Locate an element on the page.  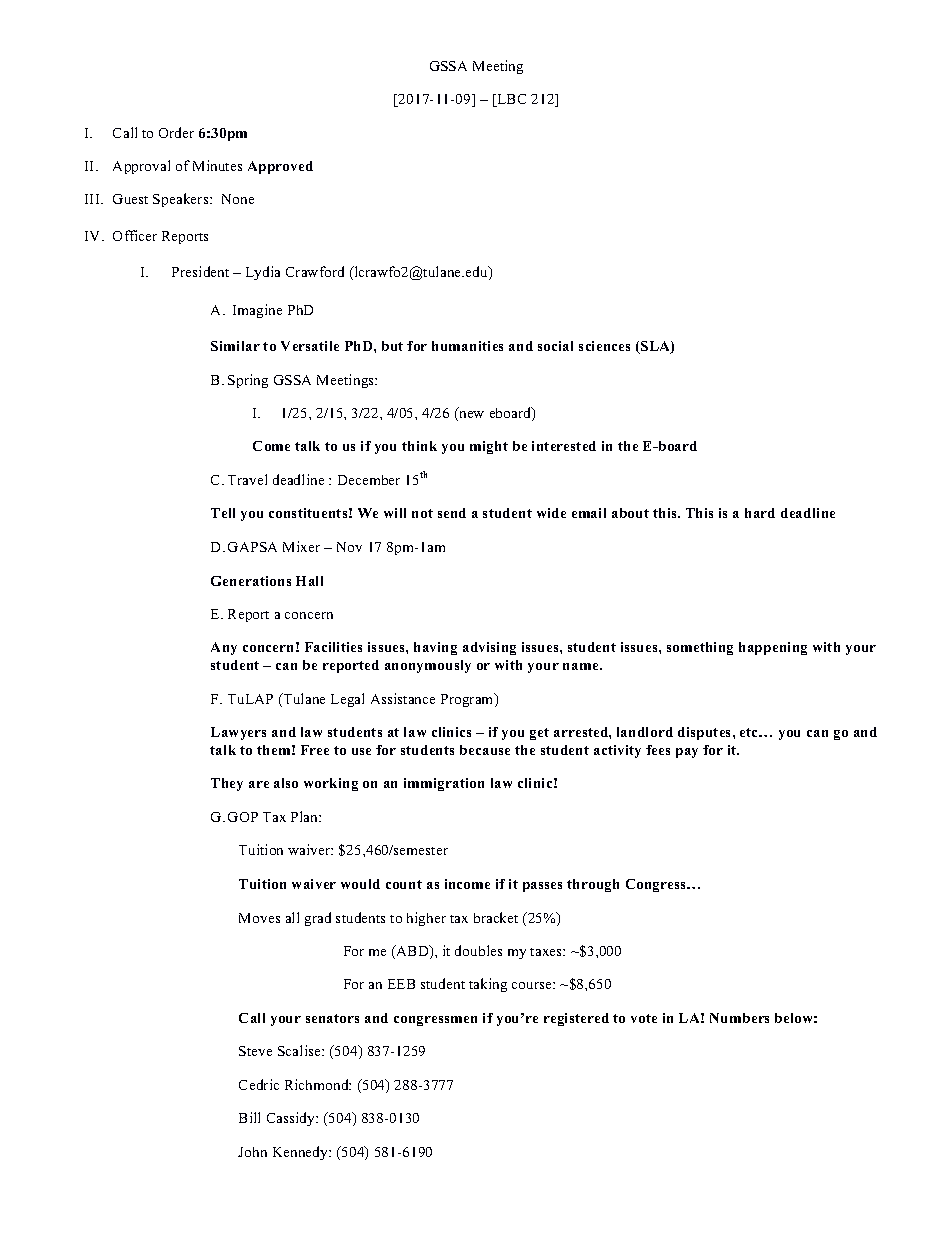
immigration is located at coordinates (444, 784).
